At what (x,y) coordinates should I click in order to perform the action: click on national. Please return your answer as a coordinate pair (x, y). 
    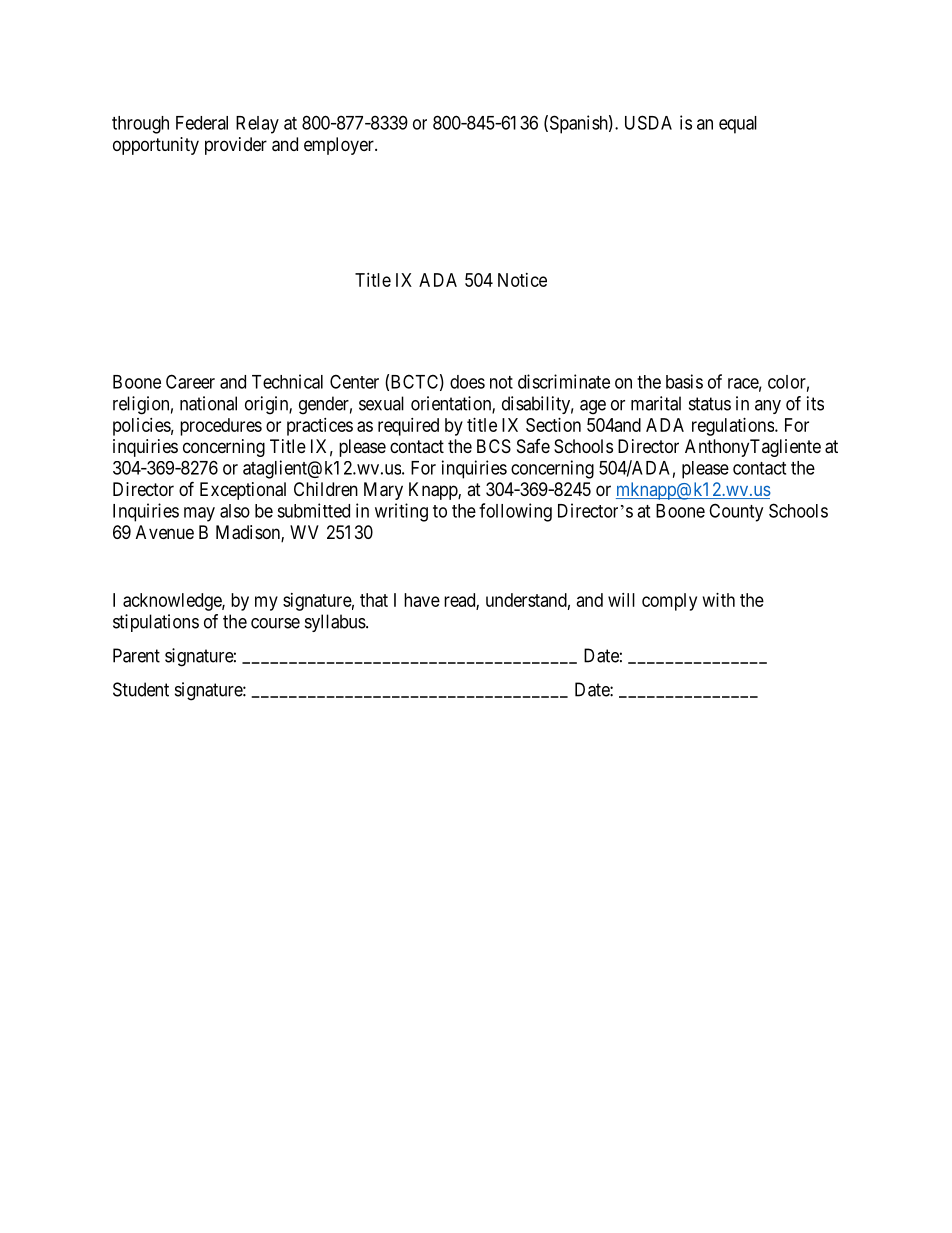
    Looking at the image, I should click on (208, 403).
